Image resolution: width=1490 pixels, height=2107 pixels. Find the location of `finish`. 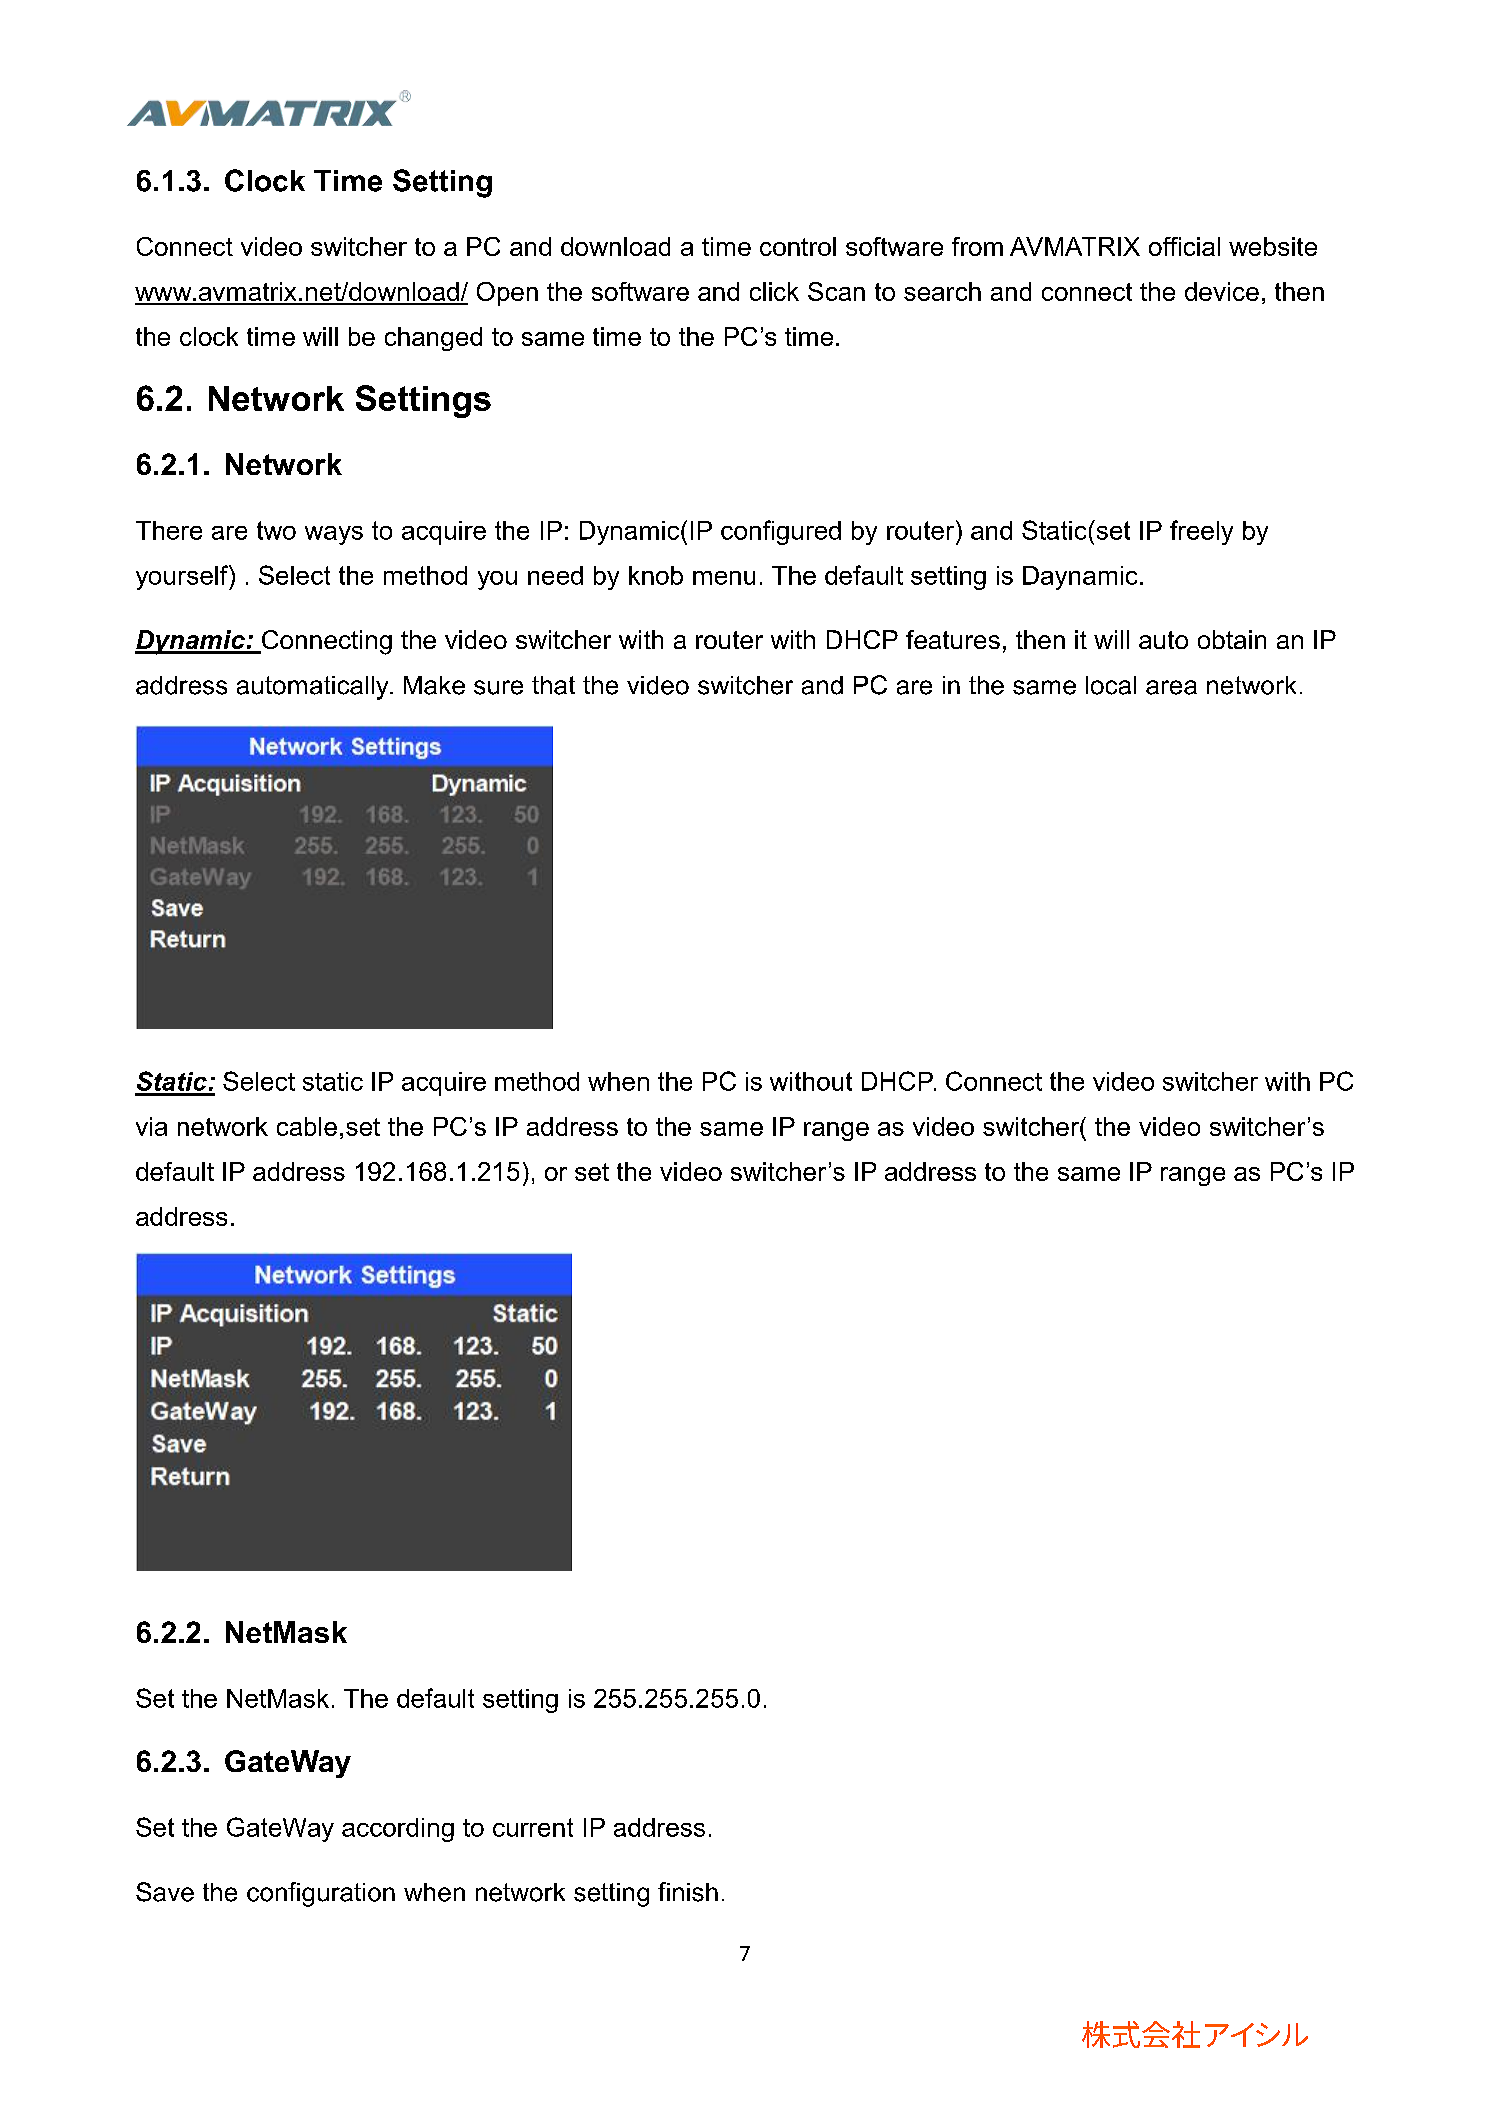

finish is located at coordinates (688, 1892).
